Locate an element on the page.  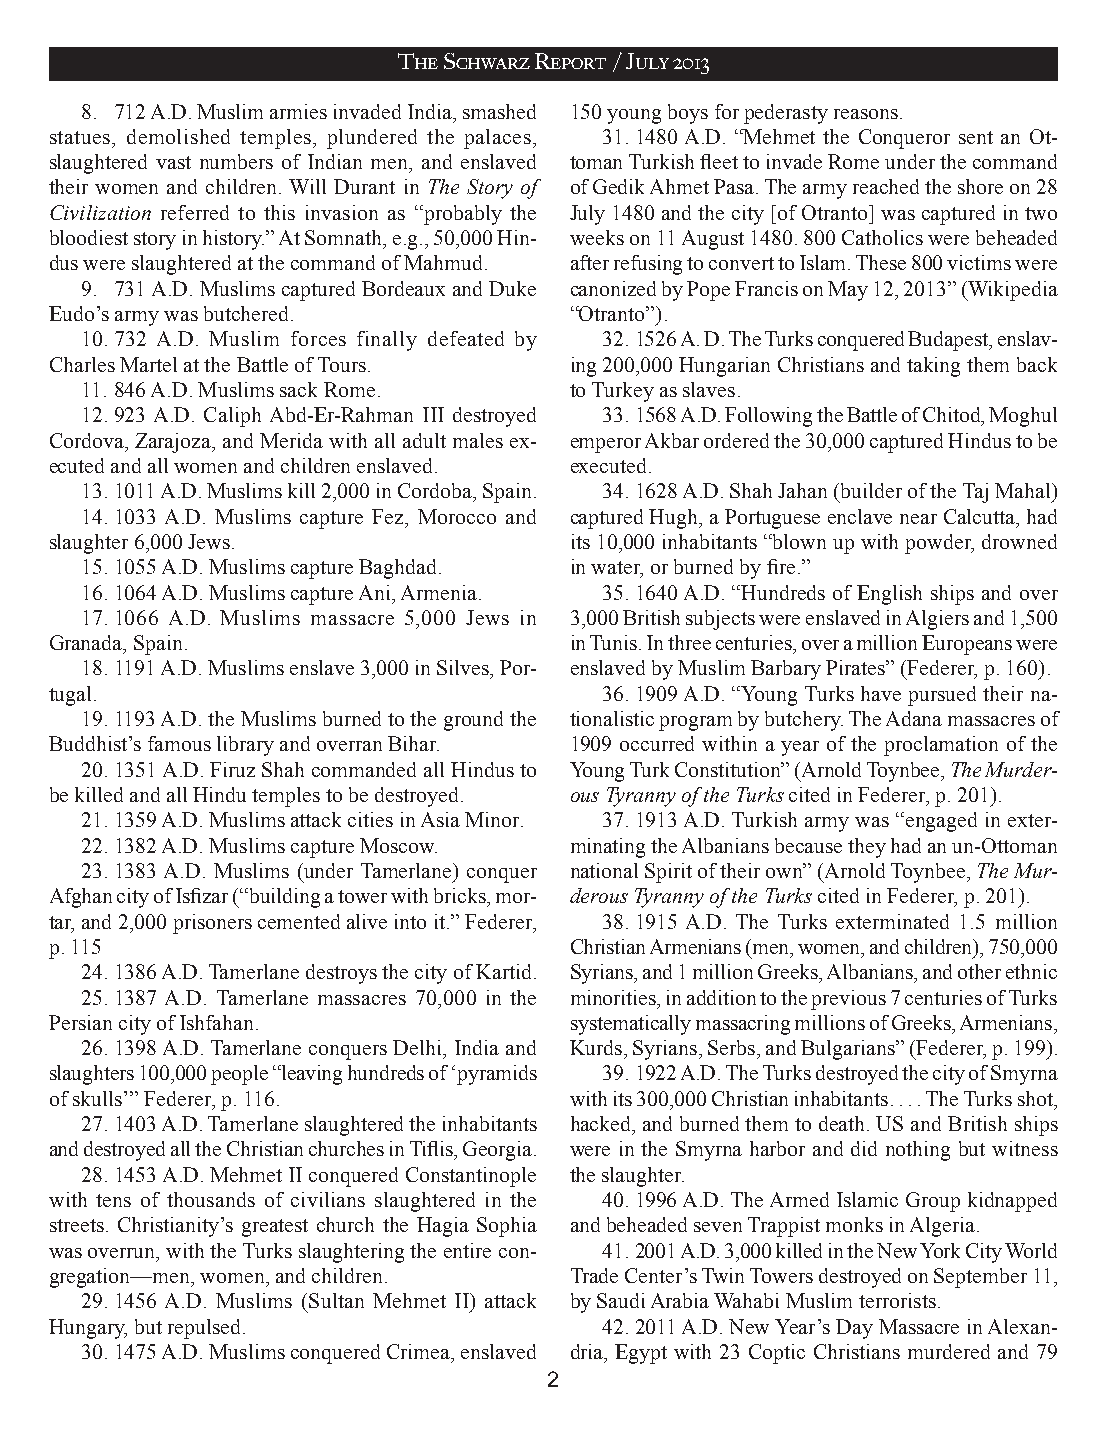
people is located at coordinates (239, 1075).
